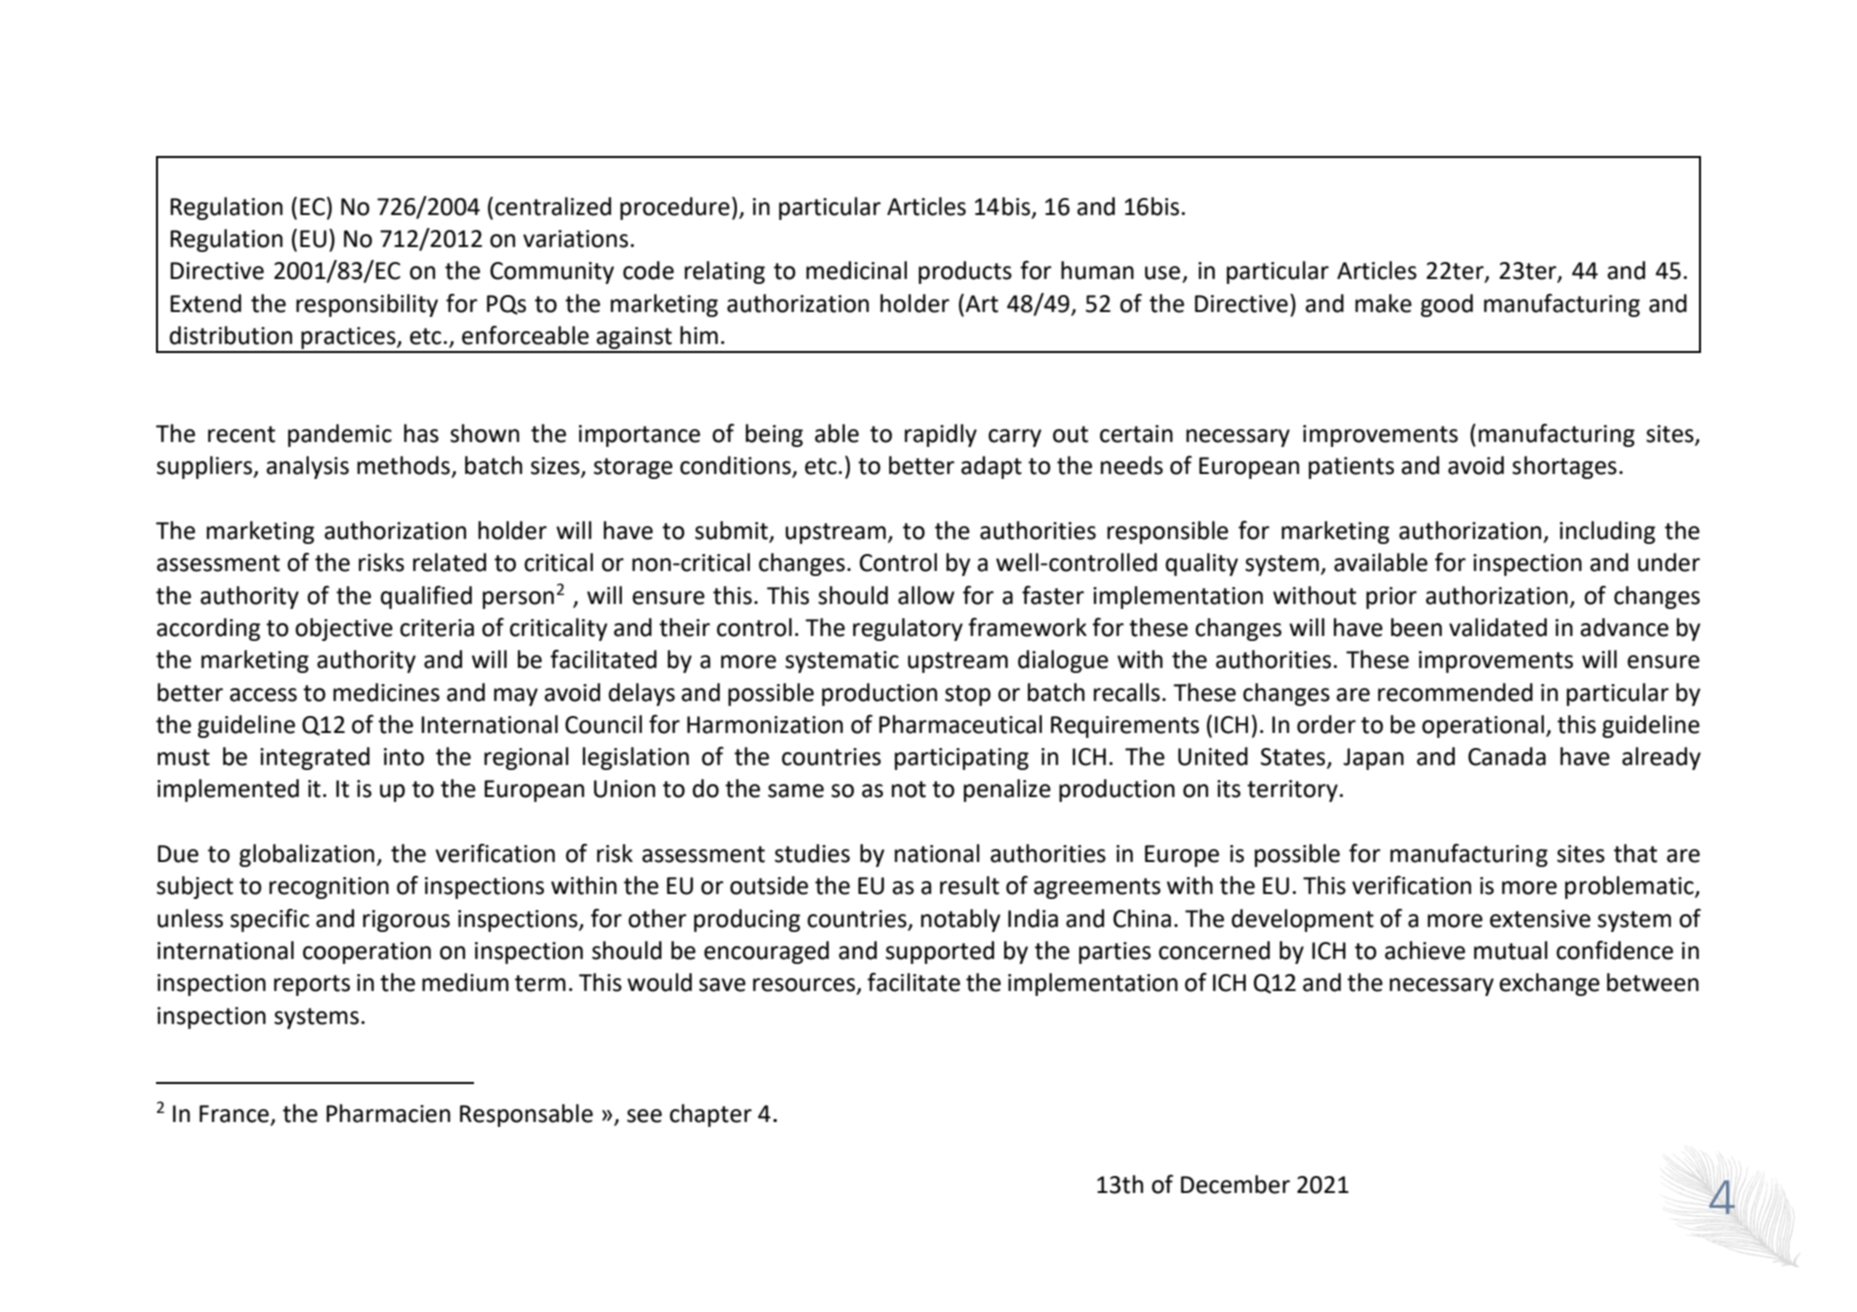 The image size is (1857, 1312). I want to click on including, so click(1607, 532).
